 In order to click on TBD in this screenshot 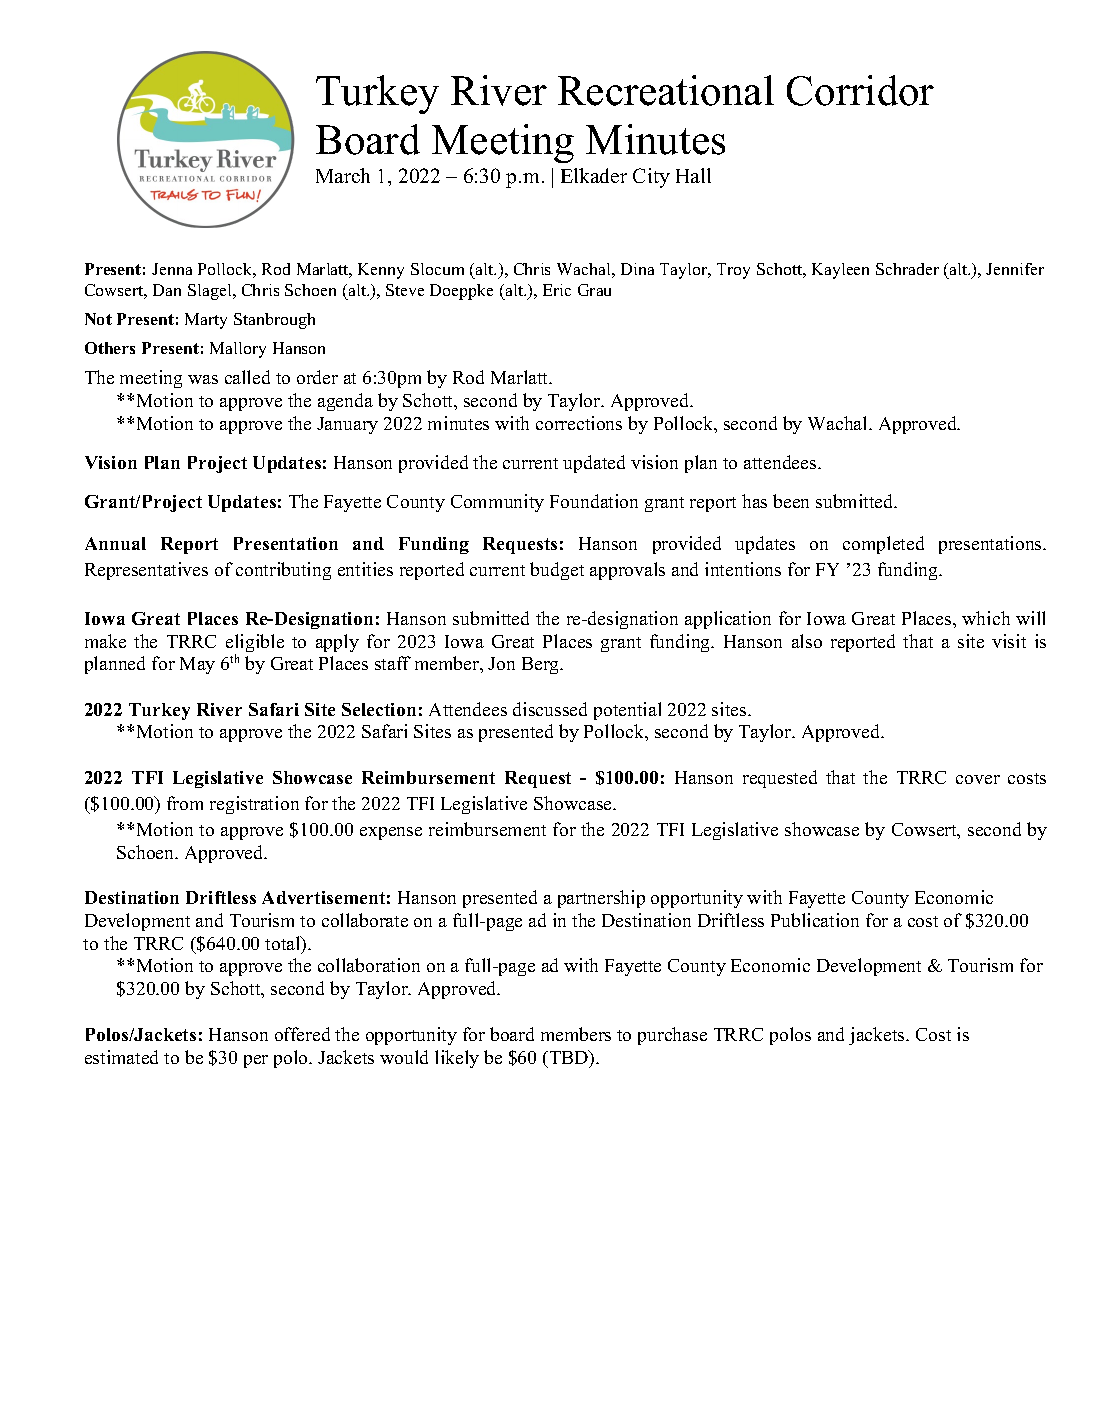, I will do `click(569, 1057)`.
